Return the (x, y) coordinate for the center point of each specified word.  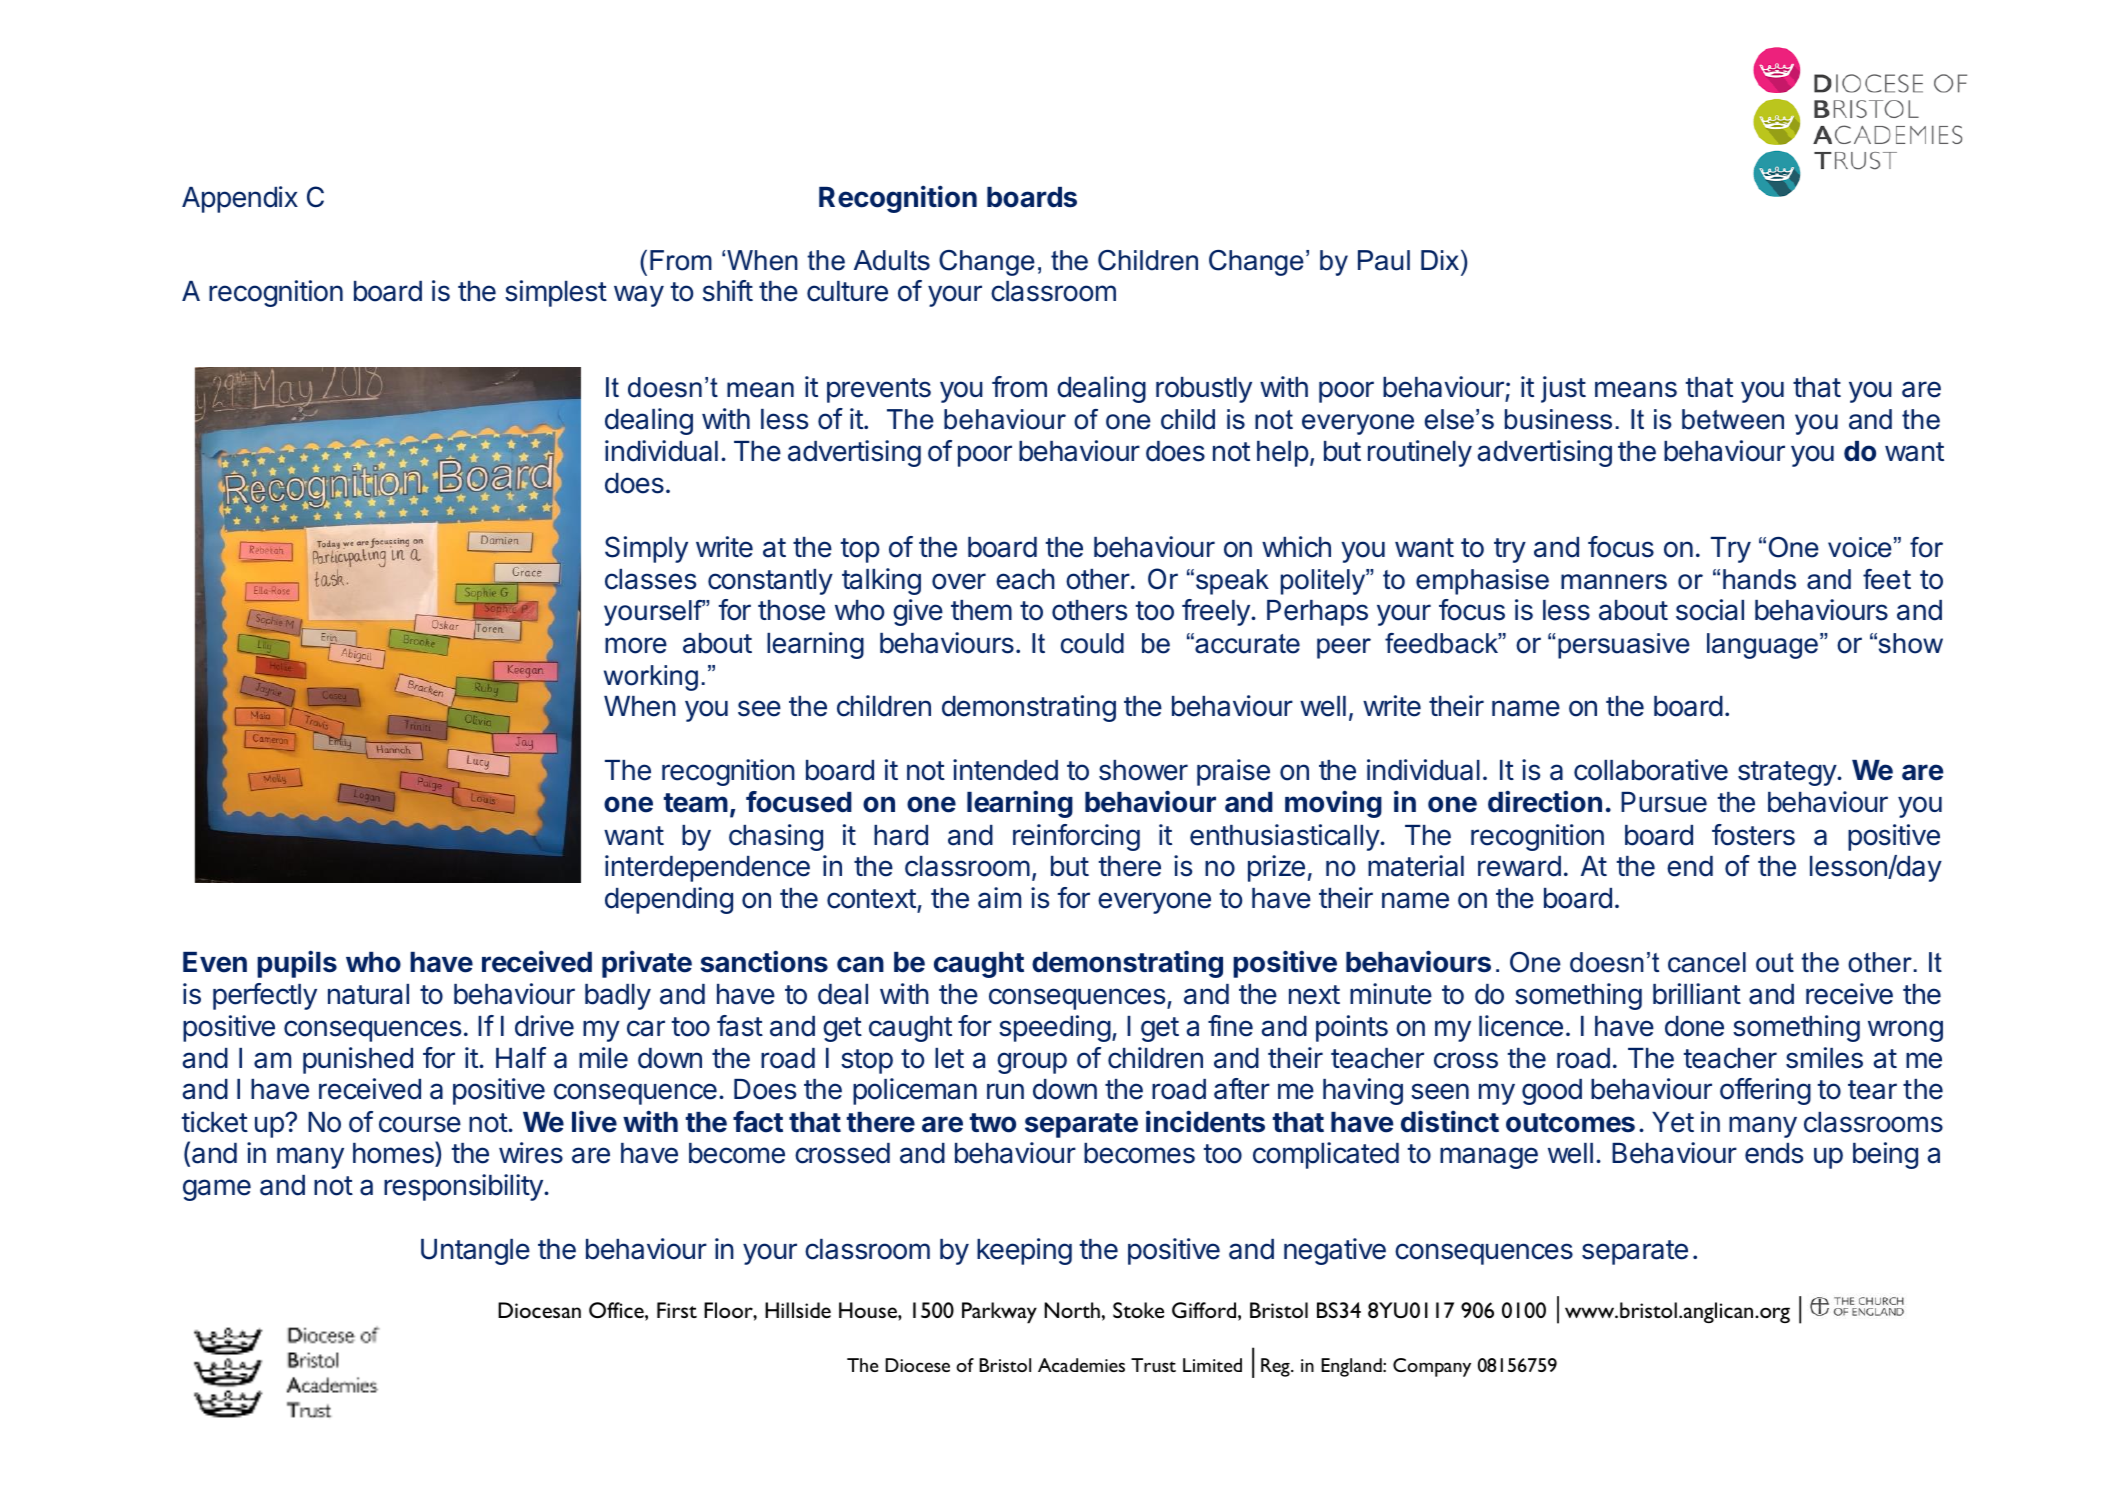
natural (368, 994)
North (1072, 1310)
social (1710, 610)
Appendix (240, 199)
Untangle (475, 1252)
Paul (1384, 260)
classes (650, 579)
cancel (1707, 962)
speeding (1055, 1028)
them (981, 610)
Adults (892, 260)
